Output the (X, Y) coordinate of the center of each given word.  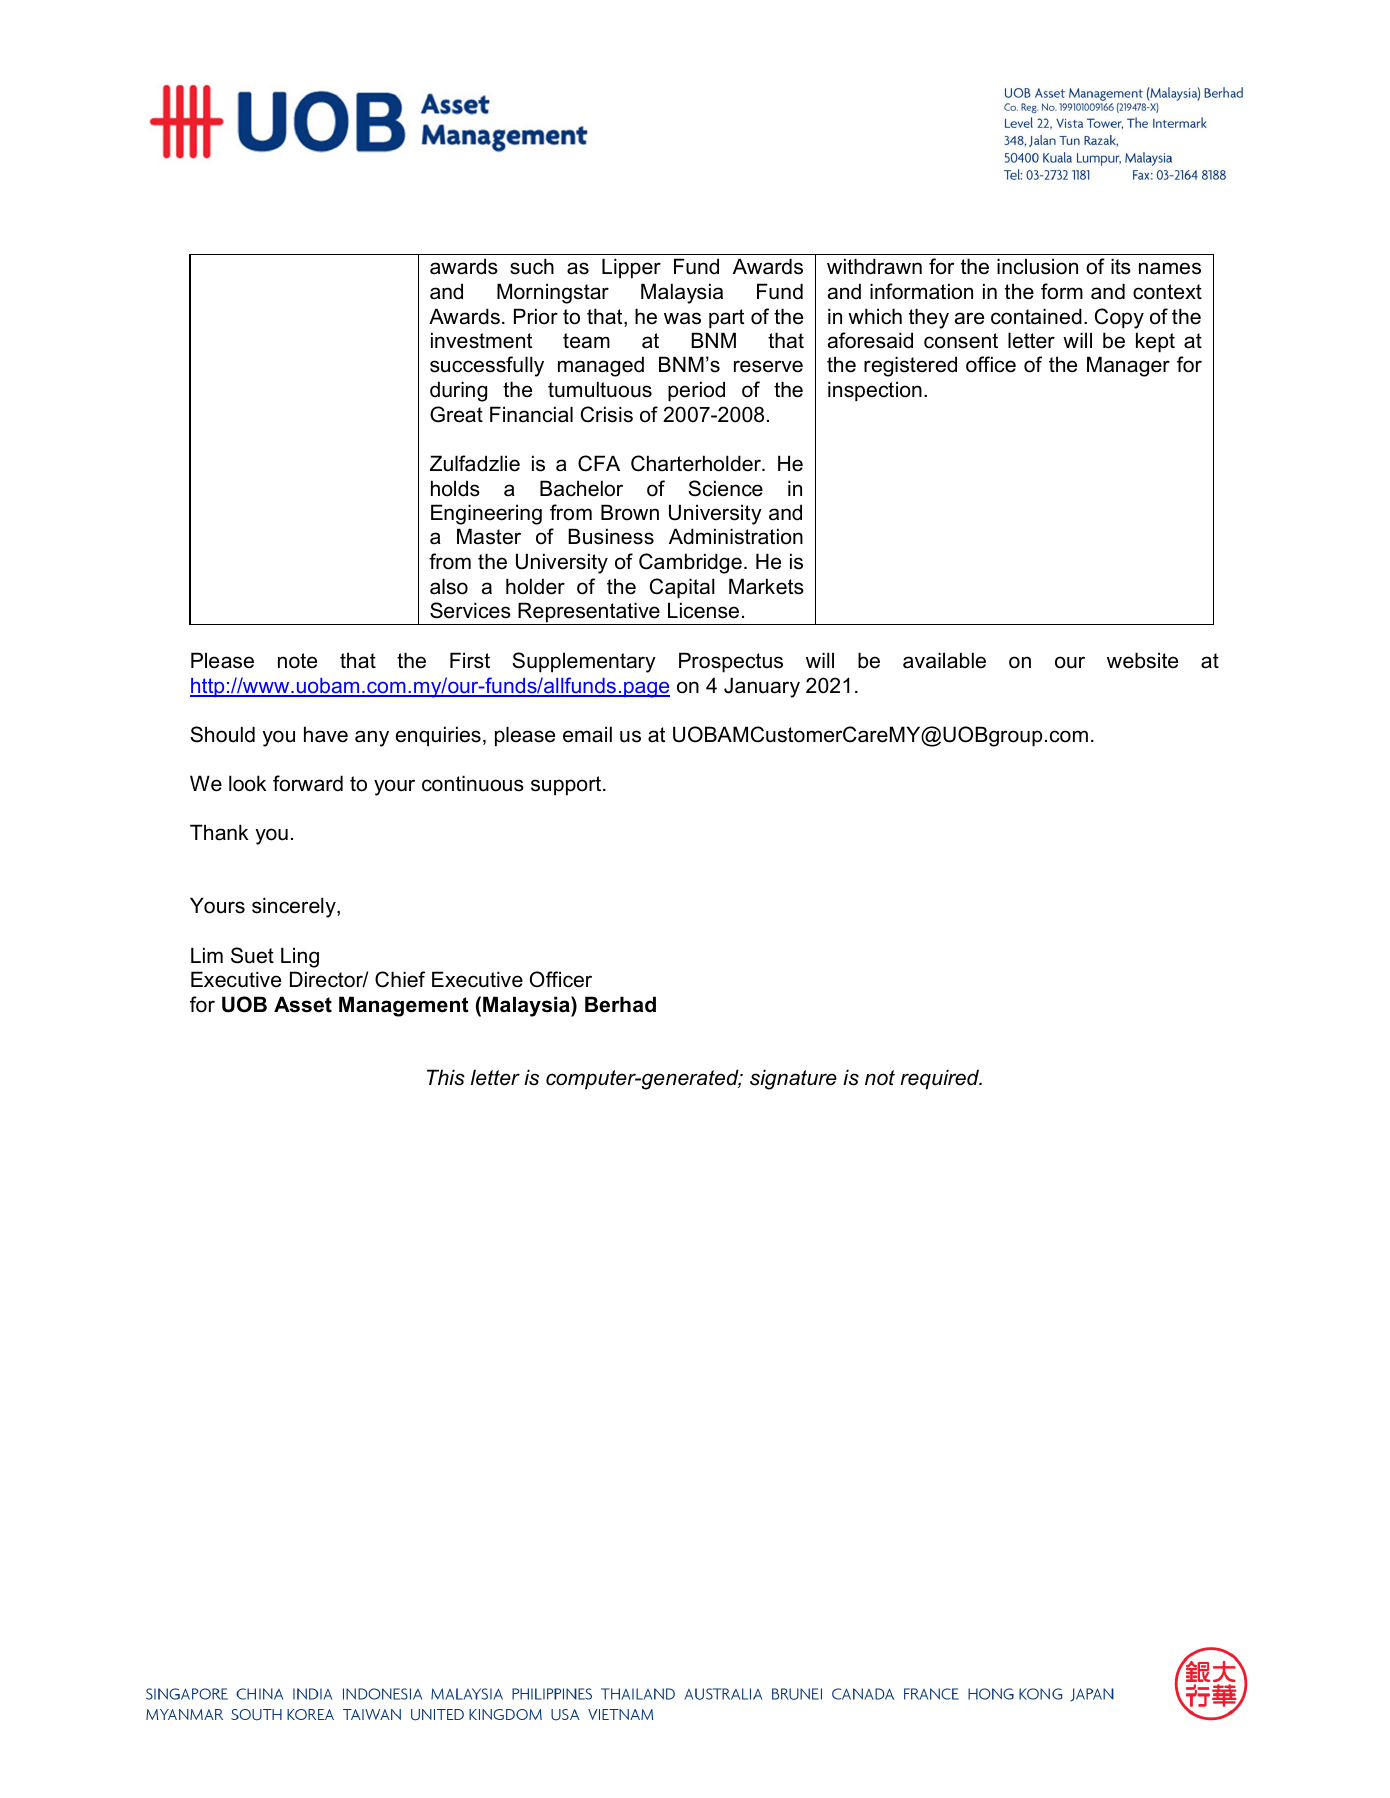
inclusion (1037, 266)
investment (481, 340)
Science (725, 488)
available (944, 660)
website (1142, 660)
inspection (875, 391)
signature (793, 1079)
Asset (303, 1004)
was (682, 318)
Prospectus (731, 662)
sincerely (295, 907)
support (567, 786)
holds (455, 488)
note (297, 661)
